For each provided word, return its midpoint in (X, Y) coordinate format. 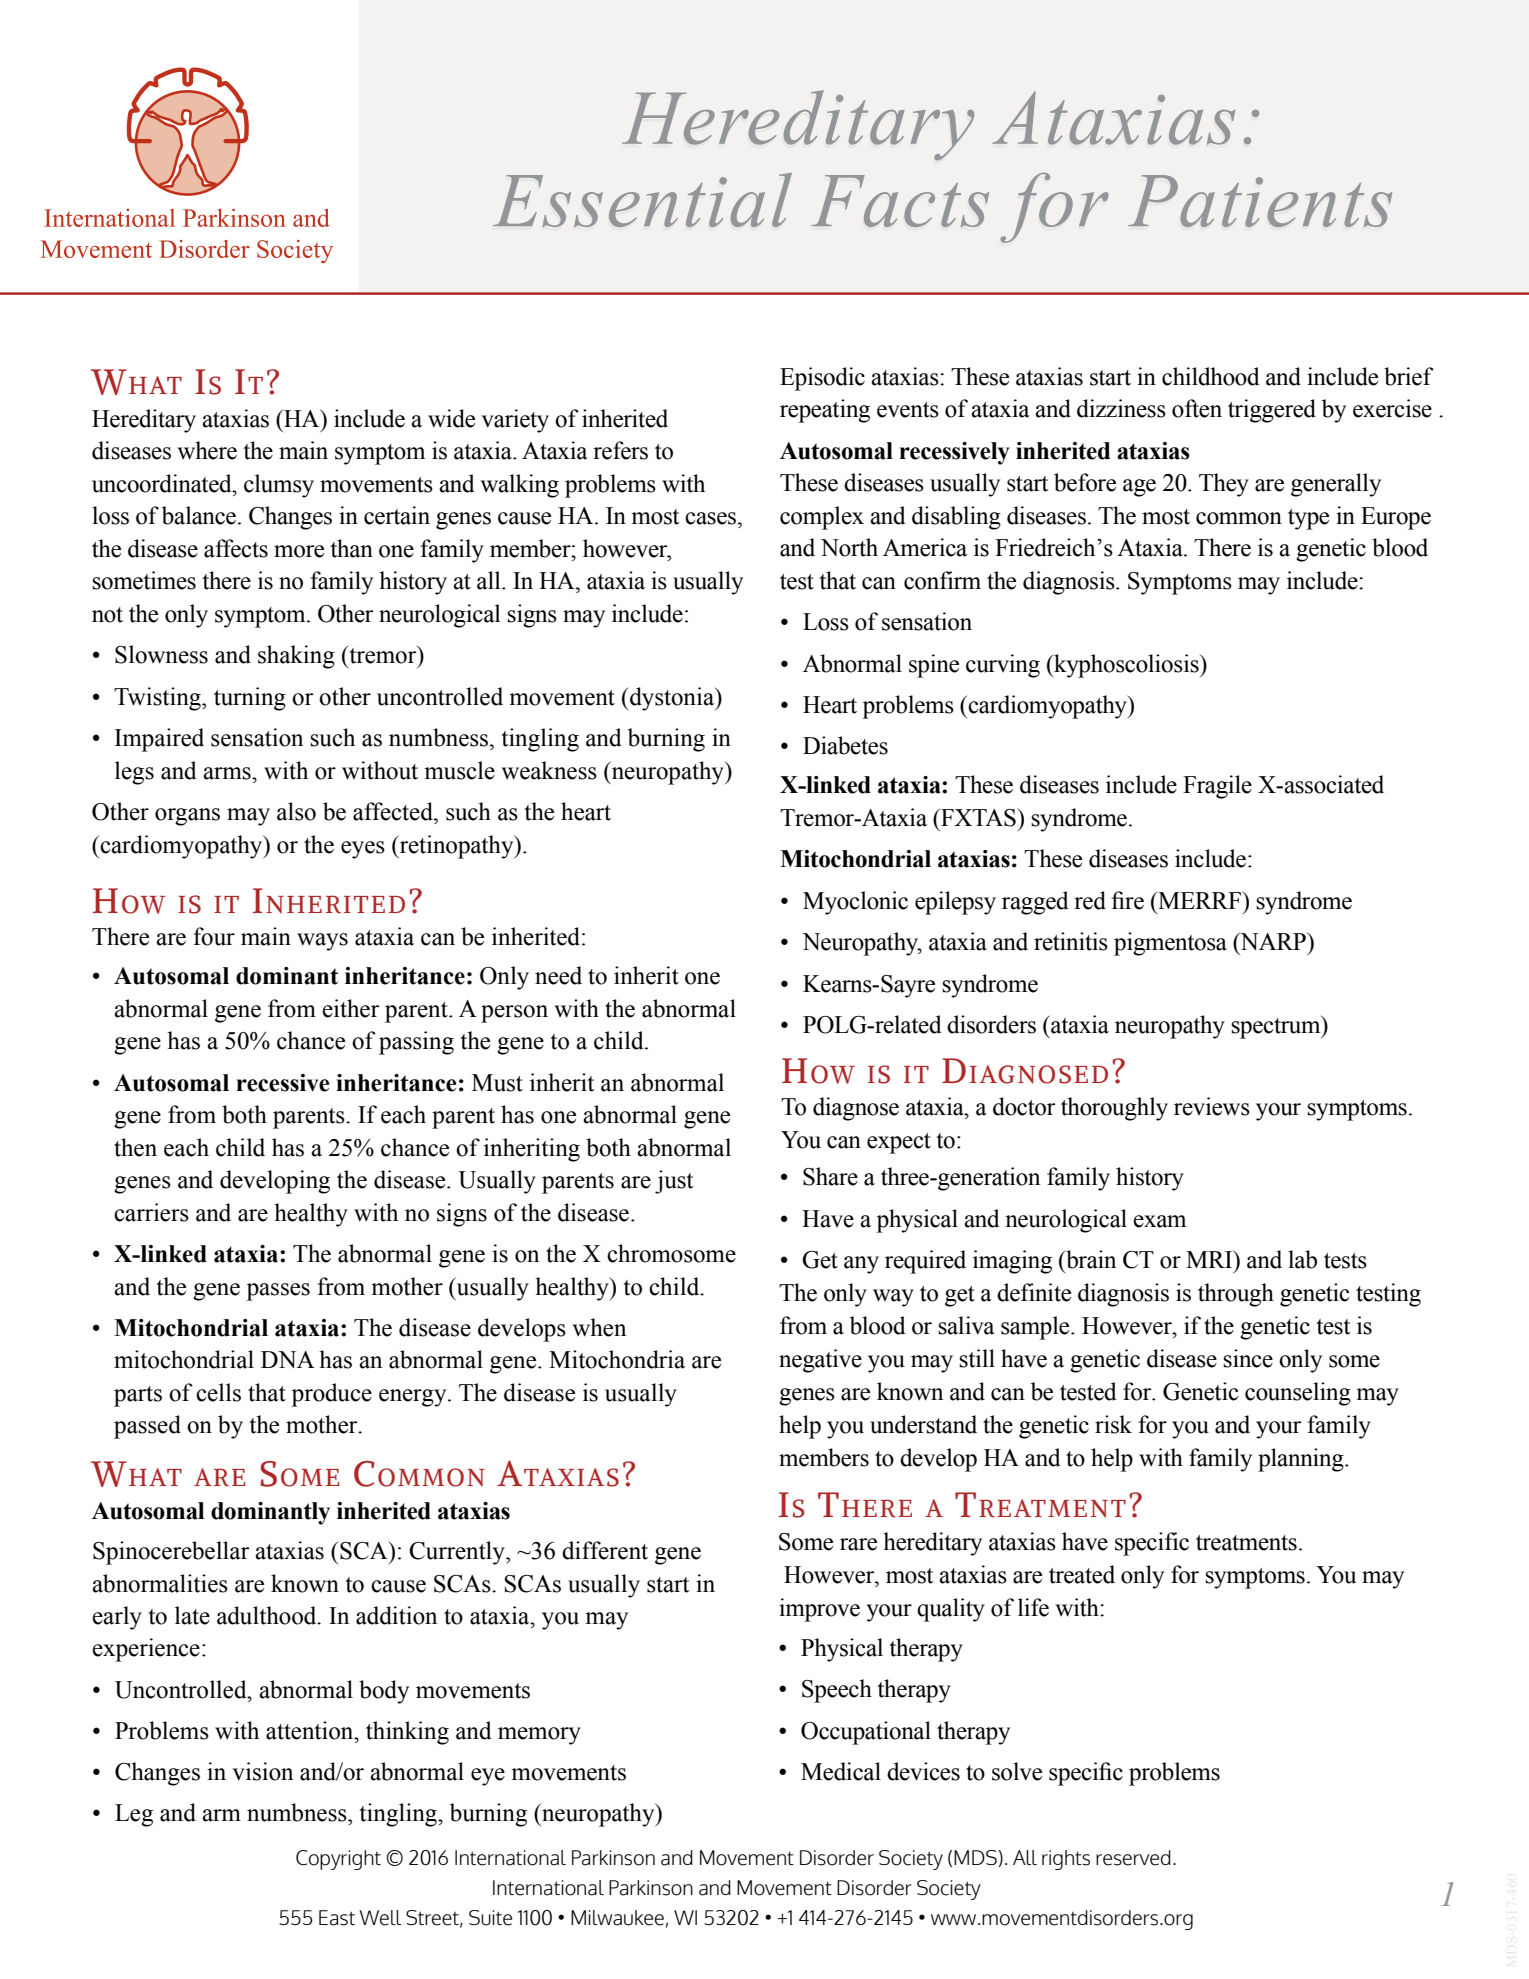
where (207, 450)
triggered (1272, 411)
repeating (825, 411)
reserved (1133, 1858)
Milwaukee (617, 1918)
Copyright (338, 1860)
